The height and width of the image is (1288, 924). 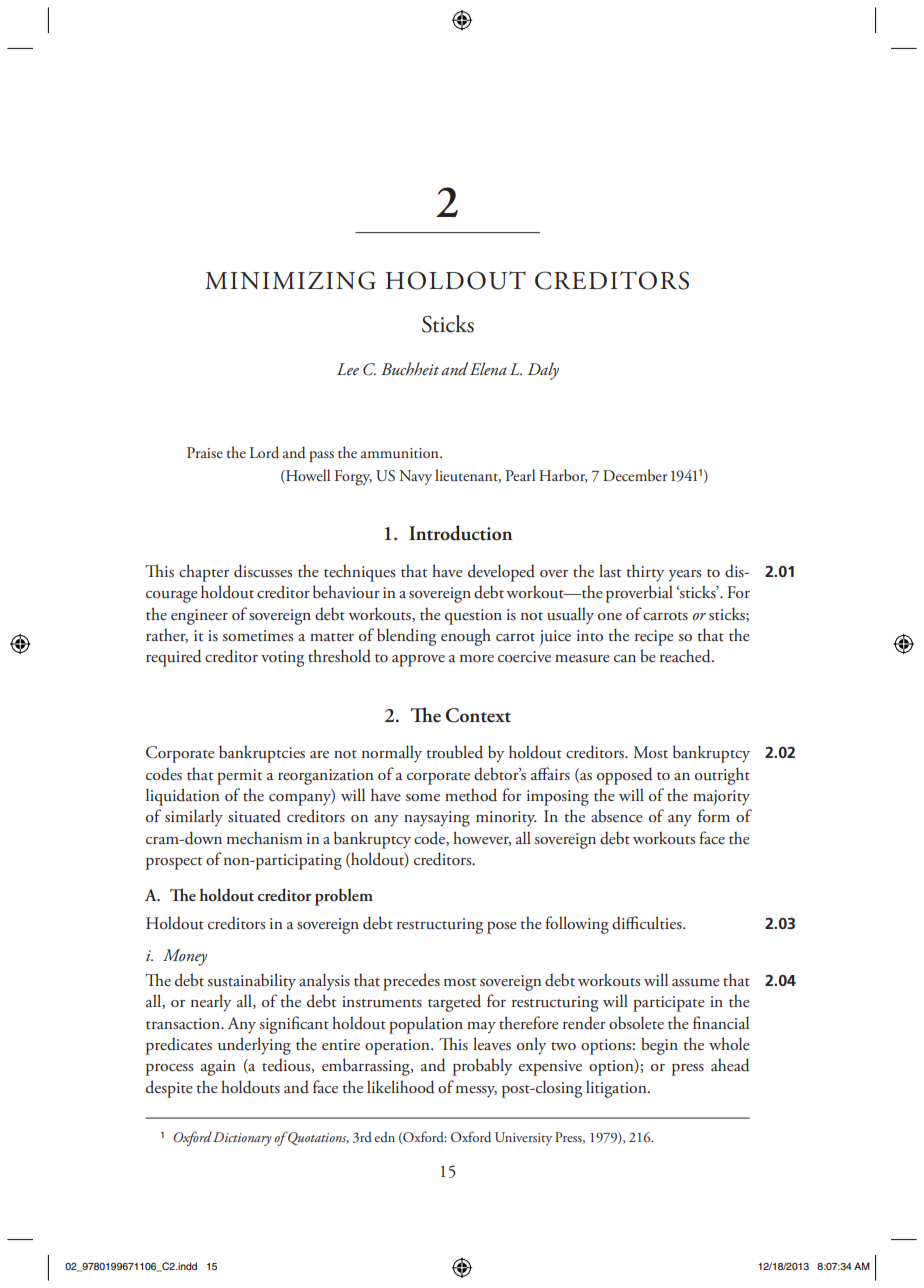 What do you see at coordinates (686, 656) in the image?
I see `reached` at bounding box center [686, 656].
